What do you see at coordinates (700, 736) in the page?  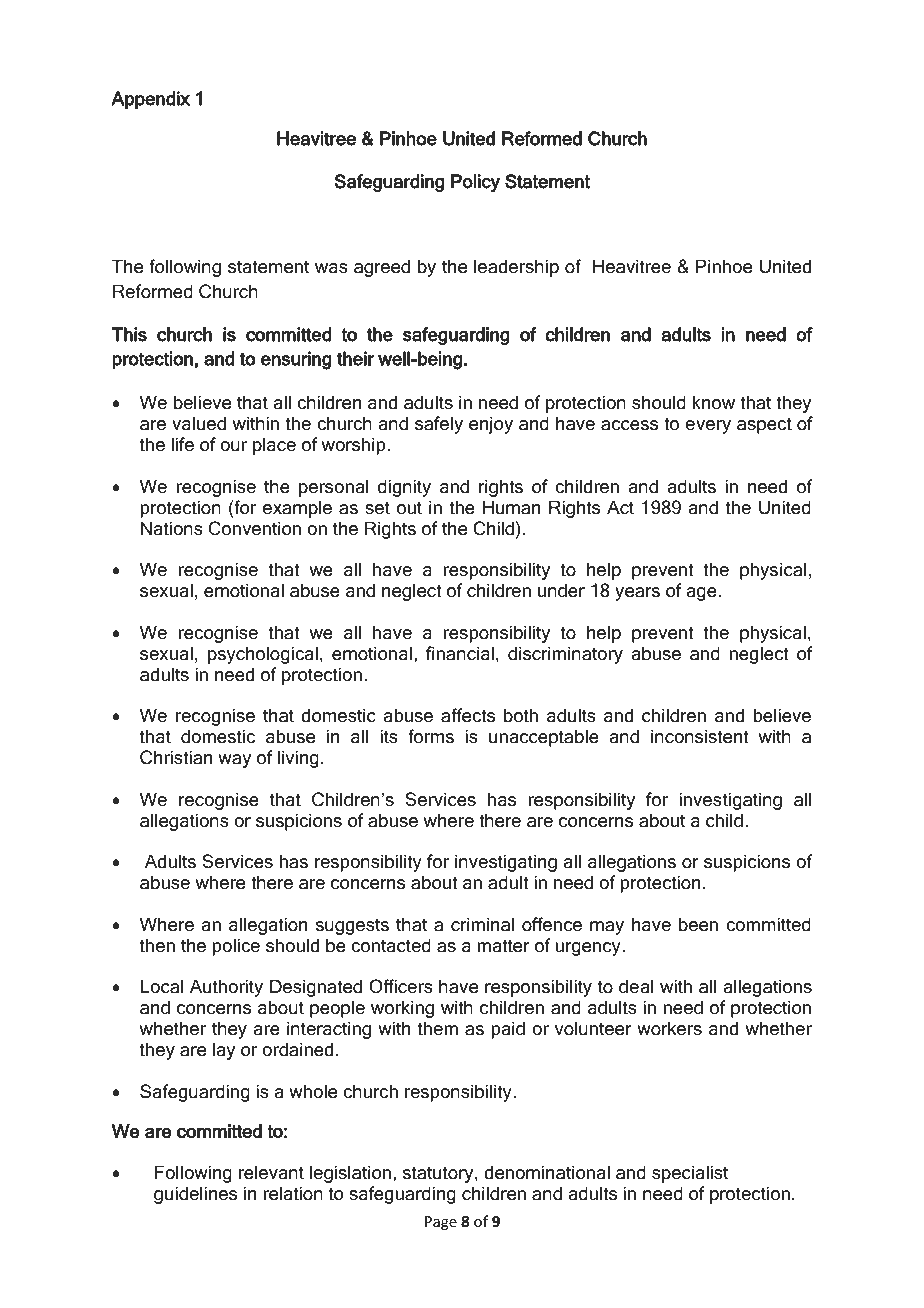 I see `inconsistent` at bounding box center [700, 736].
